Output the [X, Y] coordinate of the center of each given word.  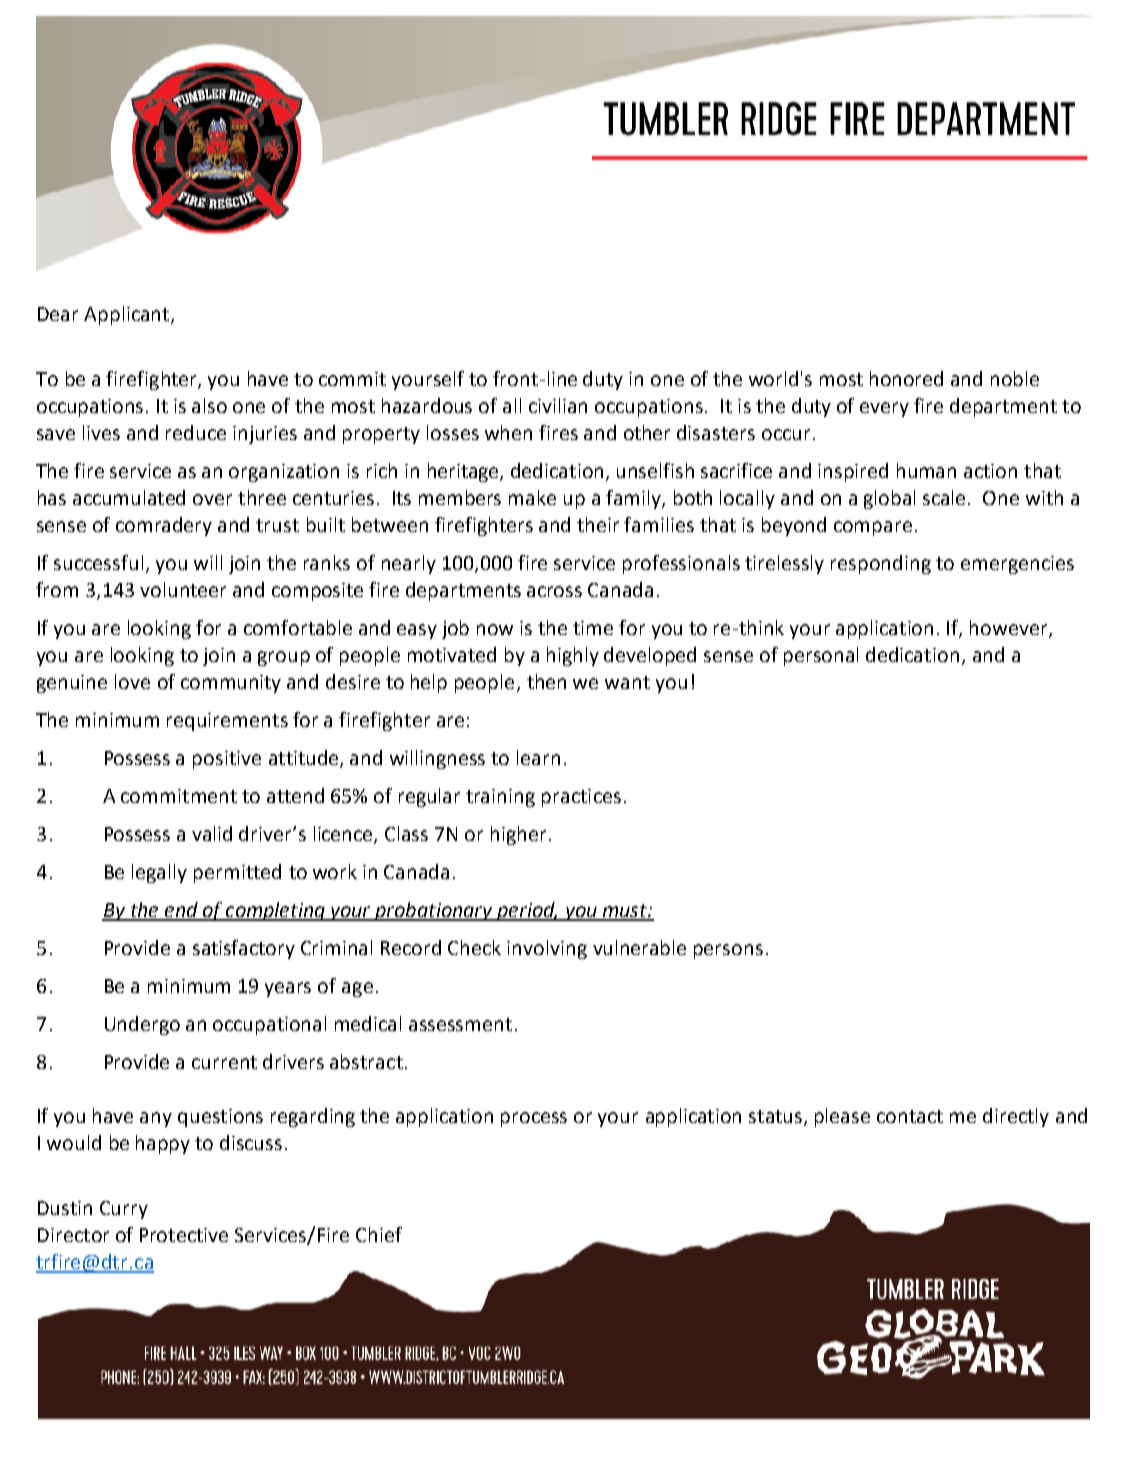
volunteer [183, 589]
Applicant [126, 315]
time [593, 628]
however [1010, 628]
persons [728, 951]
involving [547, 949]
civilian [558, 405]
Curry [124, 1210]
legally [159, 873]
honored [906, 378]
